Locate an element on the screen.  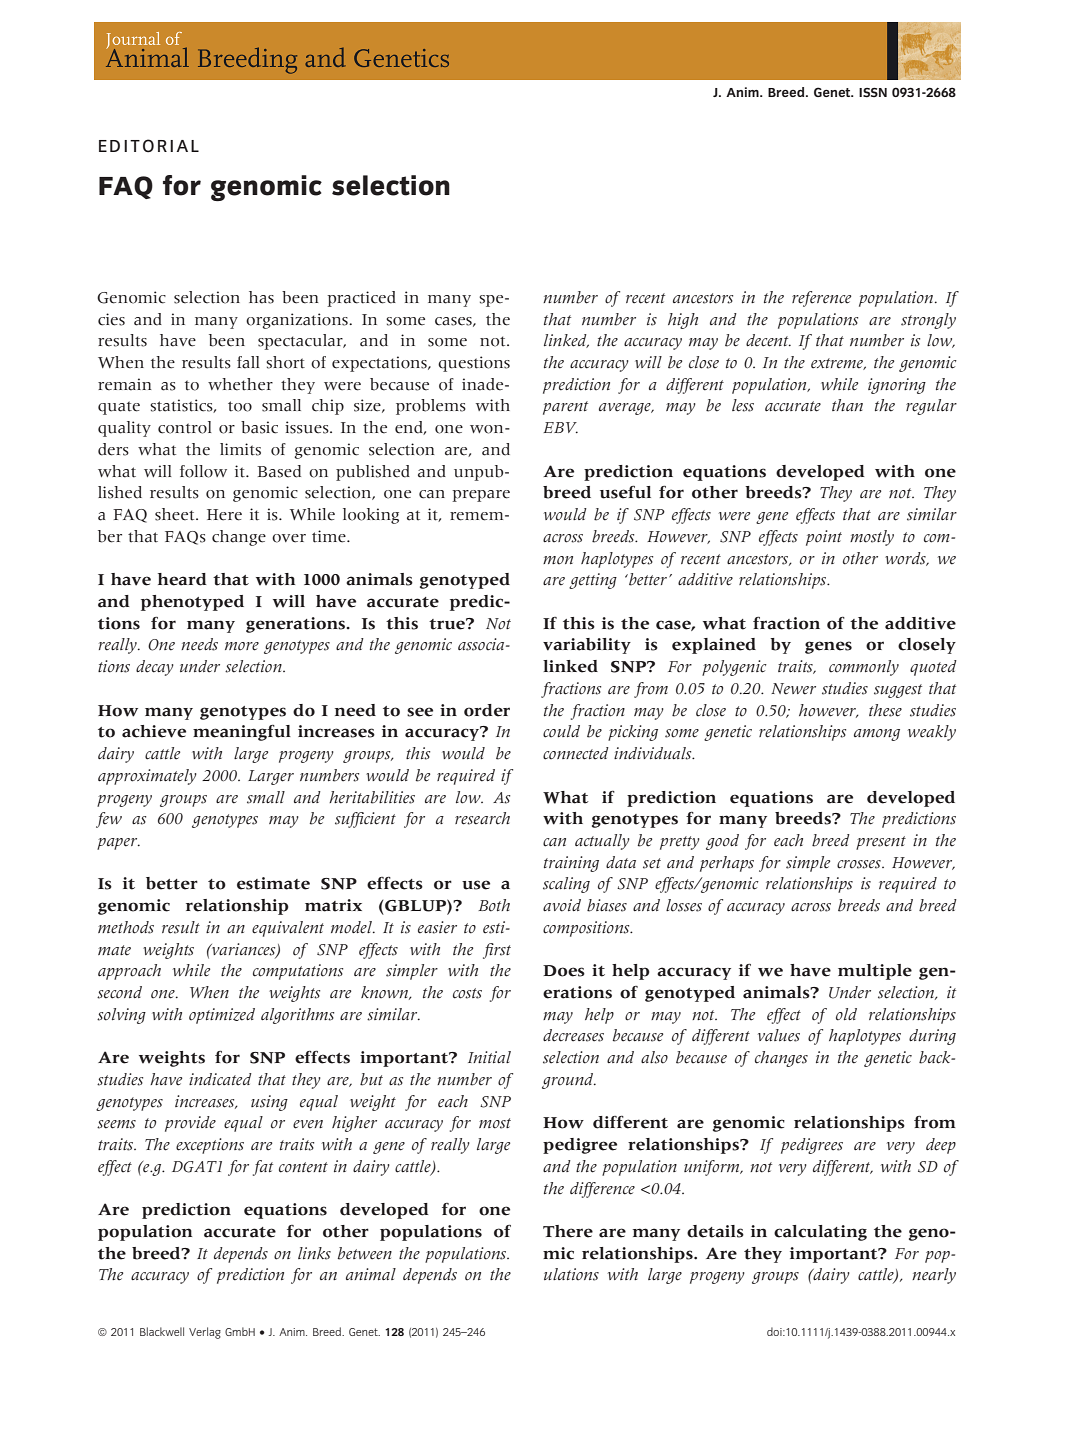
Verlag is located at coordinates (205, 1333).
